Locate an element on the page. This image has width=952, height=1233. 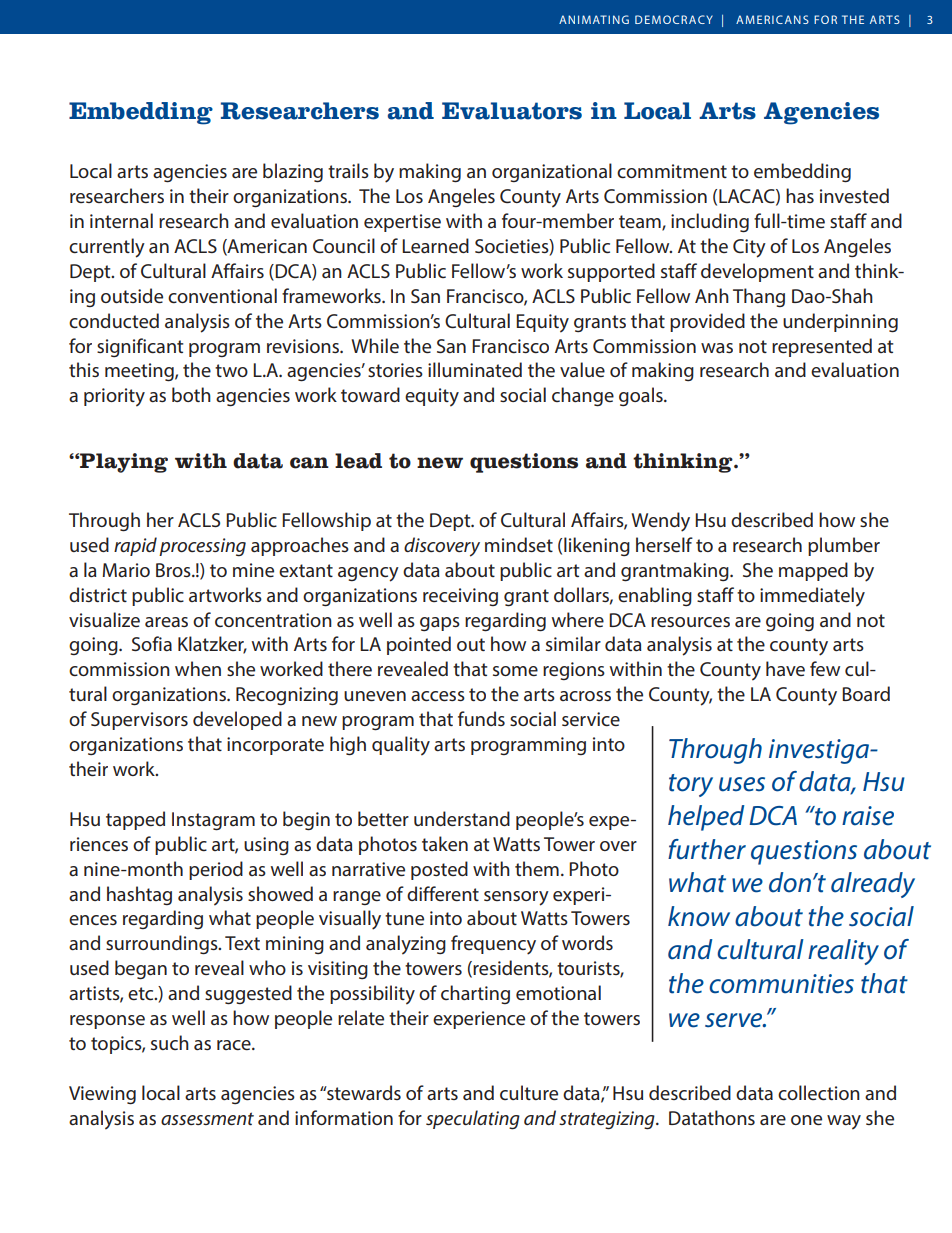
taken is located at coordinates (445, 843).
